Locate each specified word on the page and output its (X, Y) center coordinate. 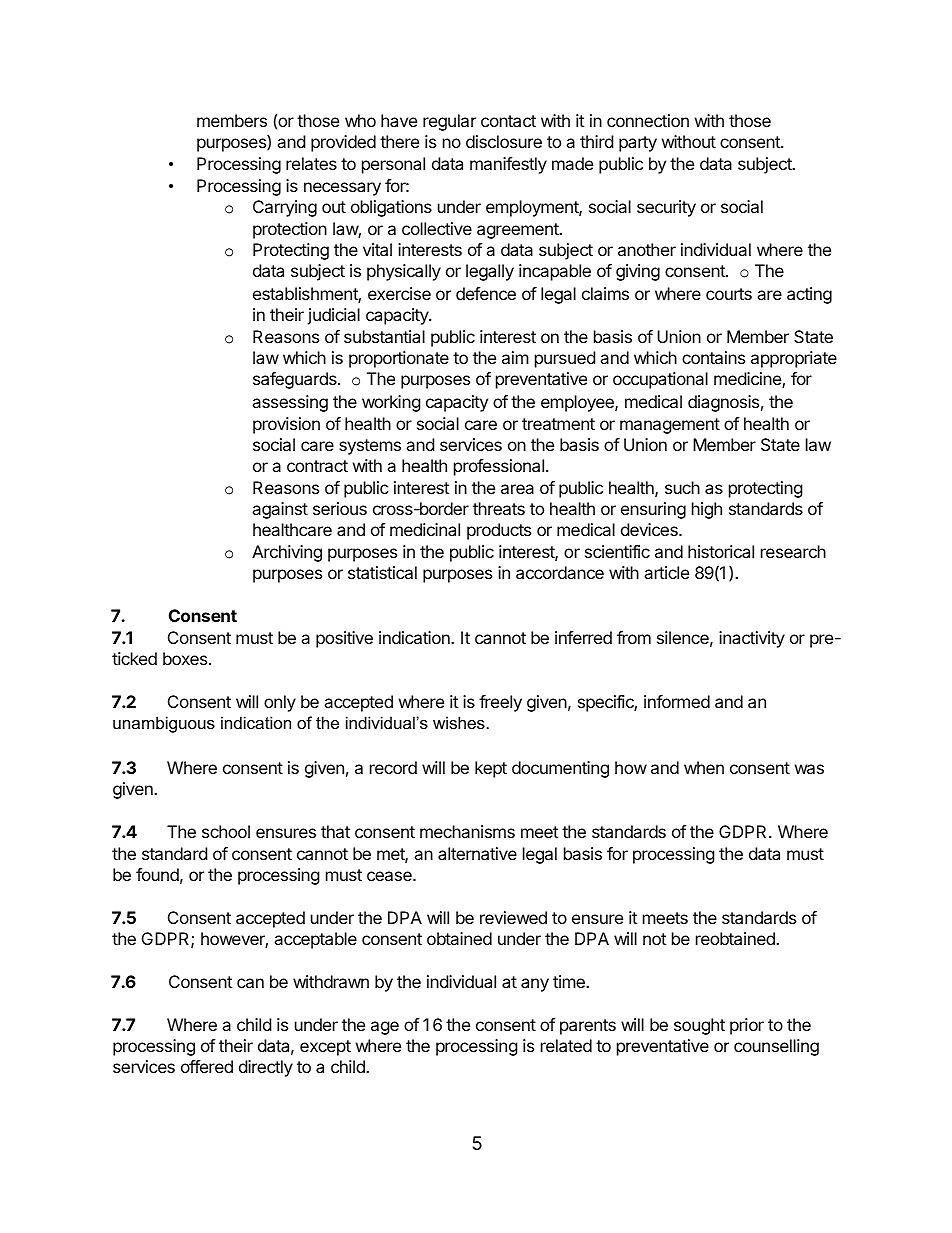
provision (286, 425)
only (280, 703)
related (566, 1045)
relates (311, 163)
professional (499, 467)
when (704, 767)
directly (266, 1068)
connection (648, 120)
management (670, 426)
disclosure (504, 141)
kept (491, 769)
